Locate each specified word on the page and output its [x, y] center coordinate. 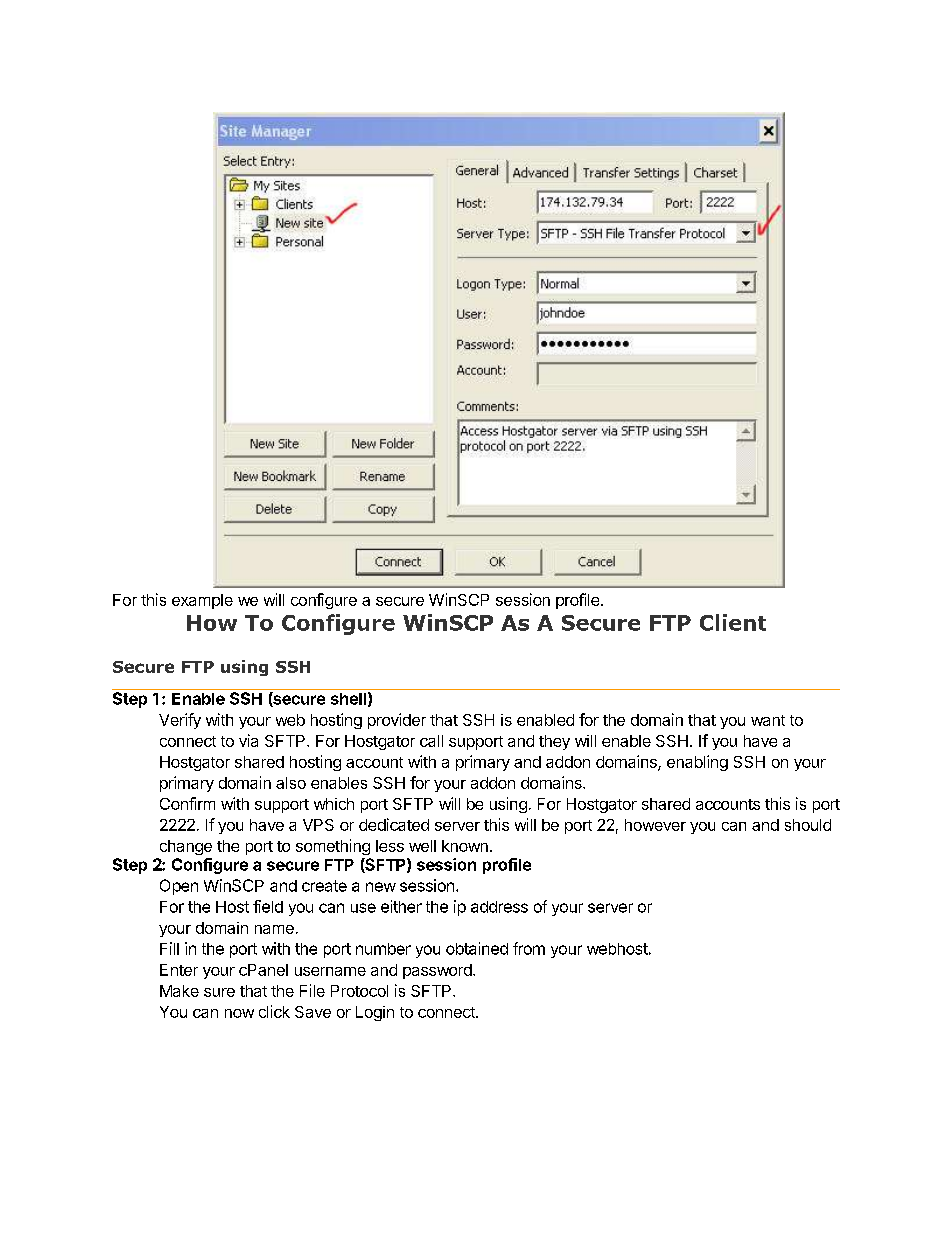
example [202, 601]
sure [219, 992]
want [768, 720]
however [655, 825]
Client [733, 622]
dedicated [394, 824]
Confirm [187, 803]
